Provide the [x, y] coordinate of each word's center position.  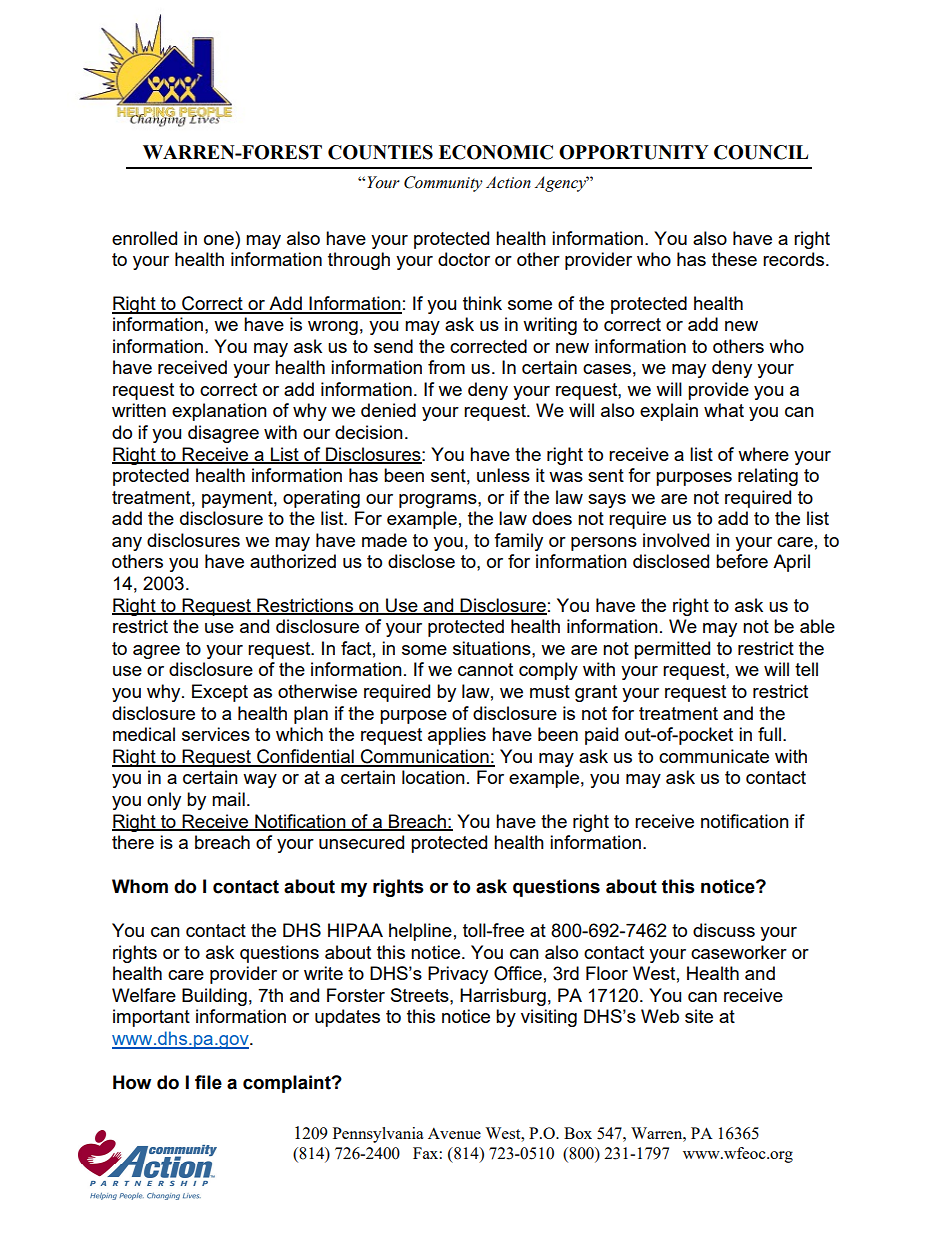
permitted [672, 650]
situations [493, 648]
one [219, 240]
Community [443, 184]
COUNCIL [761, 152]
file [208, 1082]
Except [220, 693]
